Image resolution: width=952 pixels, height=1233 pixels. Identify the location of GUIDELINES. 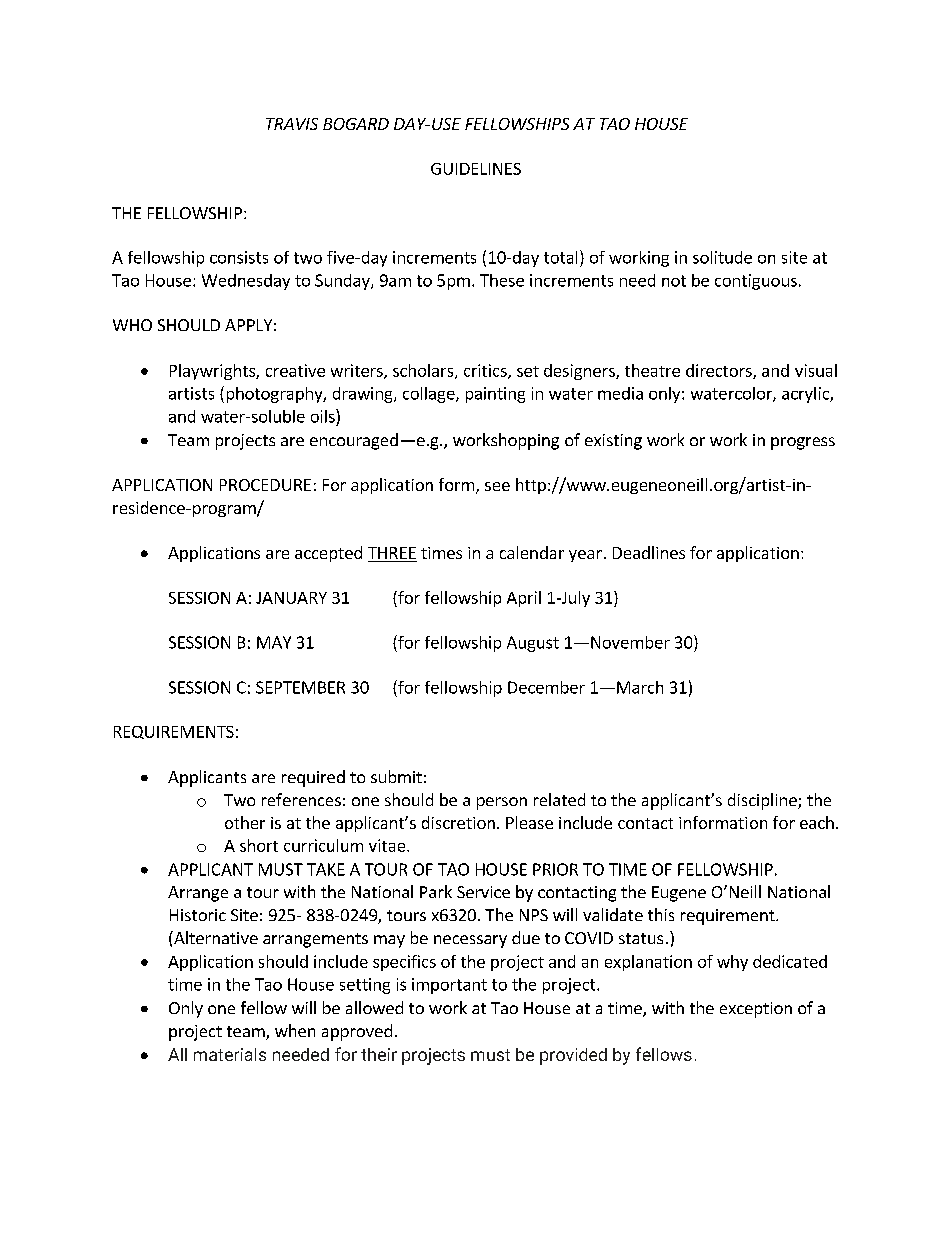
(476, 169).
